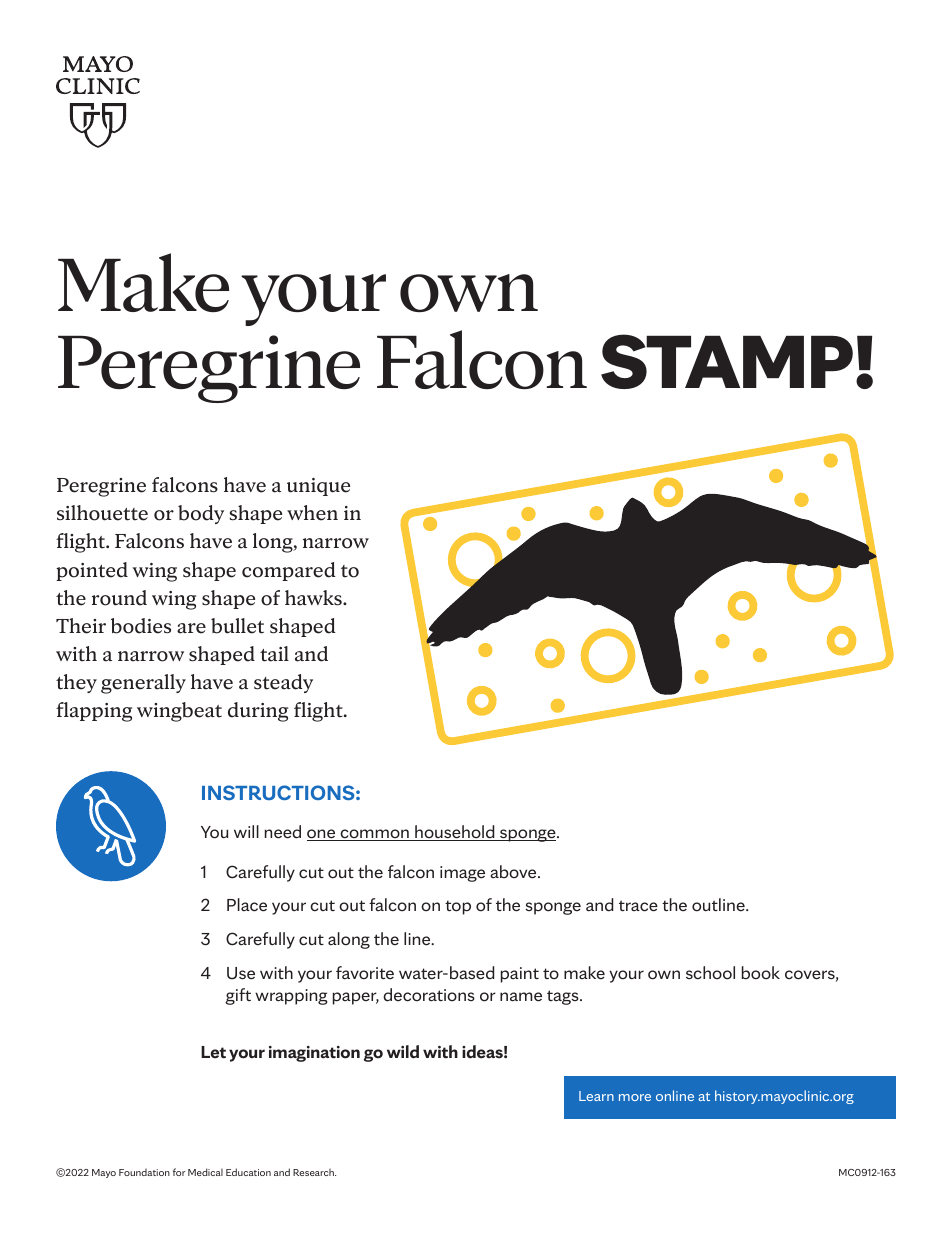 The width and height of the page is (952, 1233). What do you see at coordinates (710, 973) in the page?
I see `school` at bounding box center [710, 973].
